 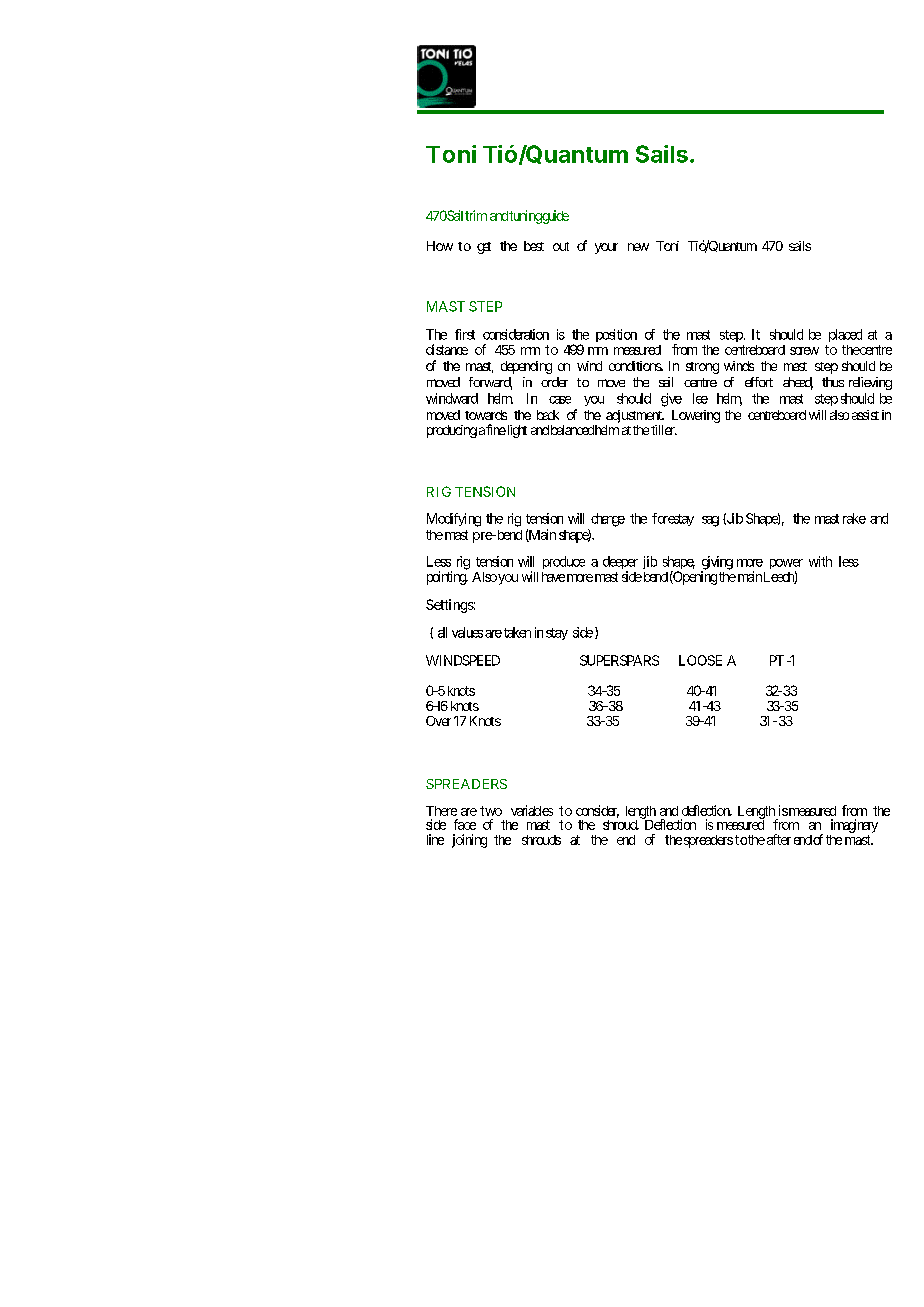 What do you see at coordinates (664, 430) in the document?
I see `tiller` at bounding box center [664, 430].
